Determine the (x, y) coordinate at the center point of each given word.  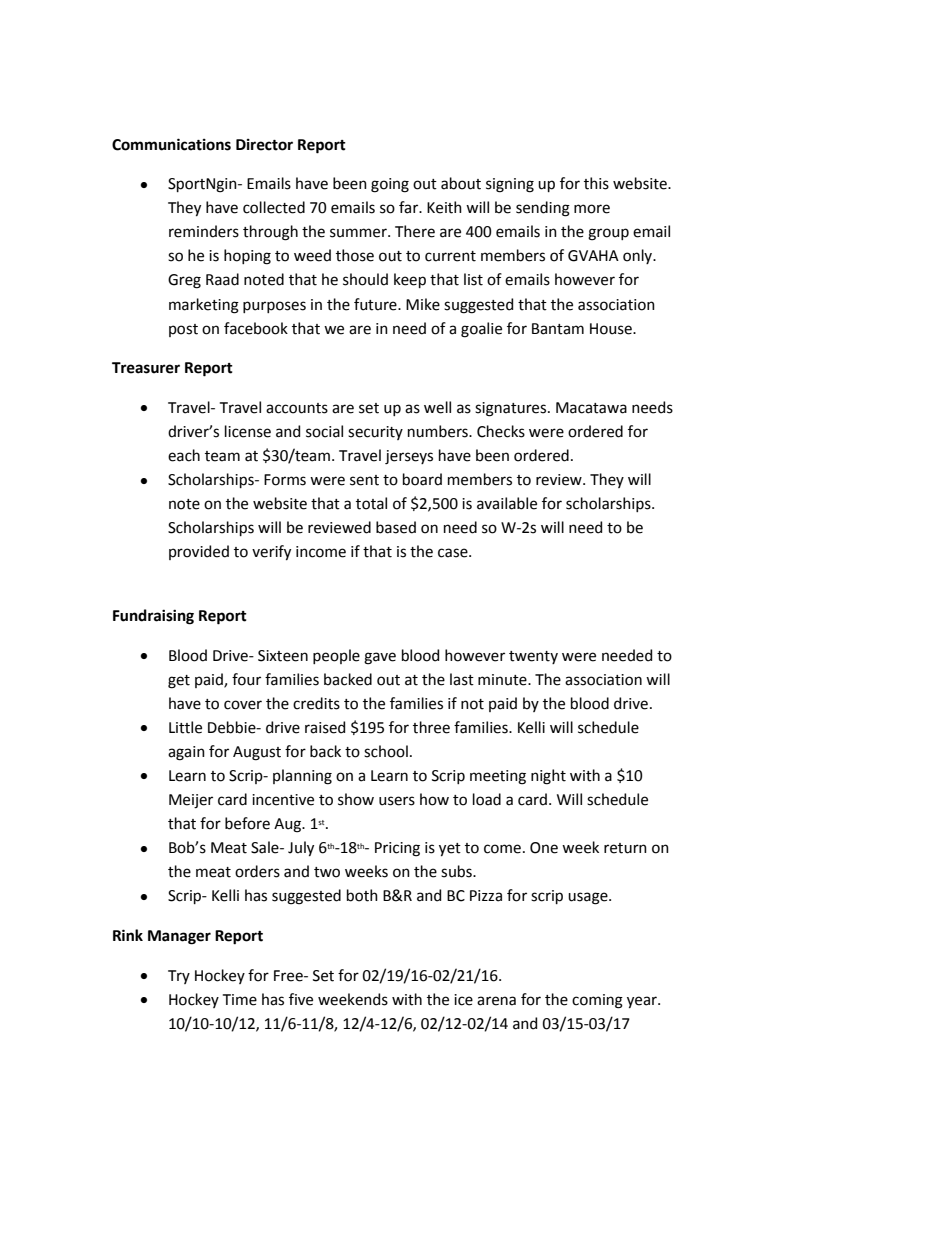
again (186, 753)
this (596, 183)
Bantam (558, 329)
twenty (533, 657)
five (301, 999)
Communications (171, 144)
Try (179, 977)
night (548, 777)
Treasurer (146, 368)
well (437, 407)
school (386, 751)
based (396, 527)
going (390, 185)
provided (199, 552)
